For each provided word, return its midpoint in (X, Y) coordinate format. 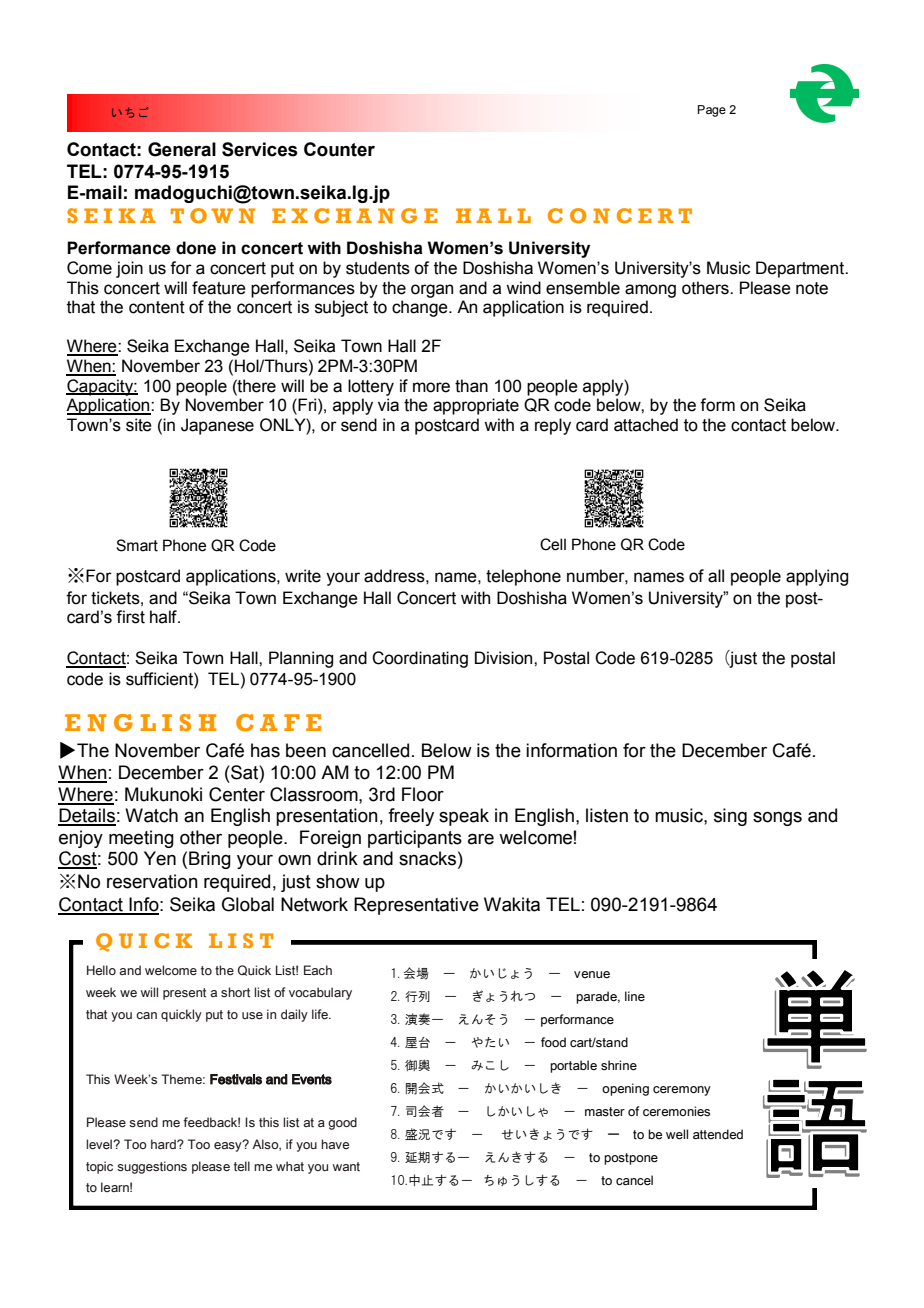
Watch (151, 815)
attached (646, 425)
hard (164, 1144)
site (139, 425)
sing (730, 817)
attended (718, 1134)
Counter (339, 149)
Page (712, 111)
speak (464, 817)
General (182, 149)
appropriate (476, 406)
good (342, 1123)
